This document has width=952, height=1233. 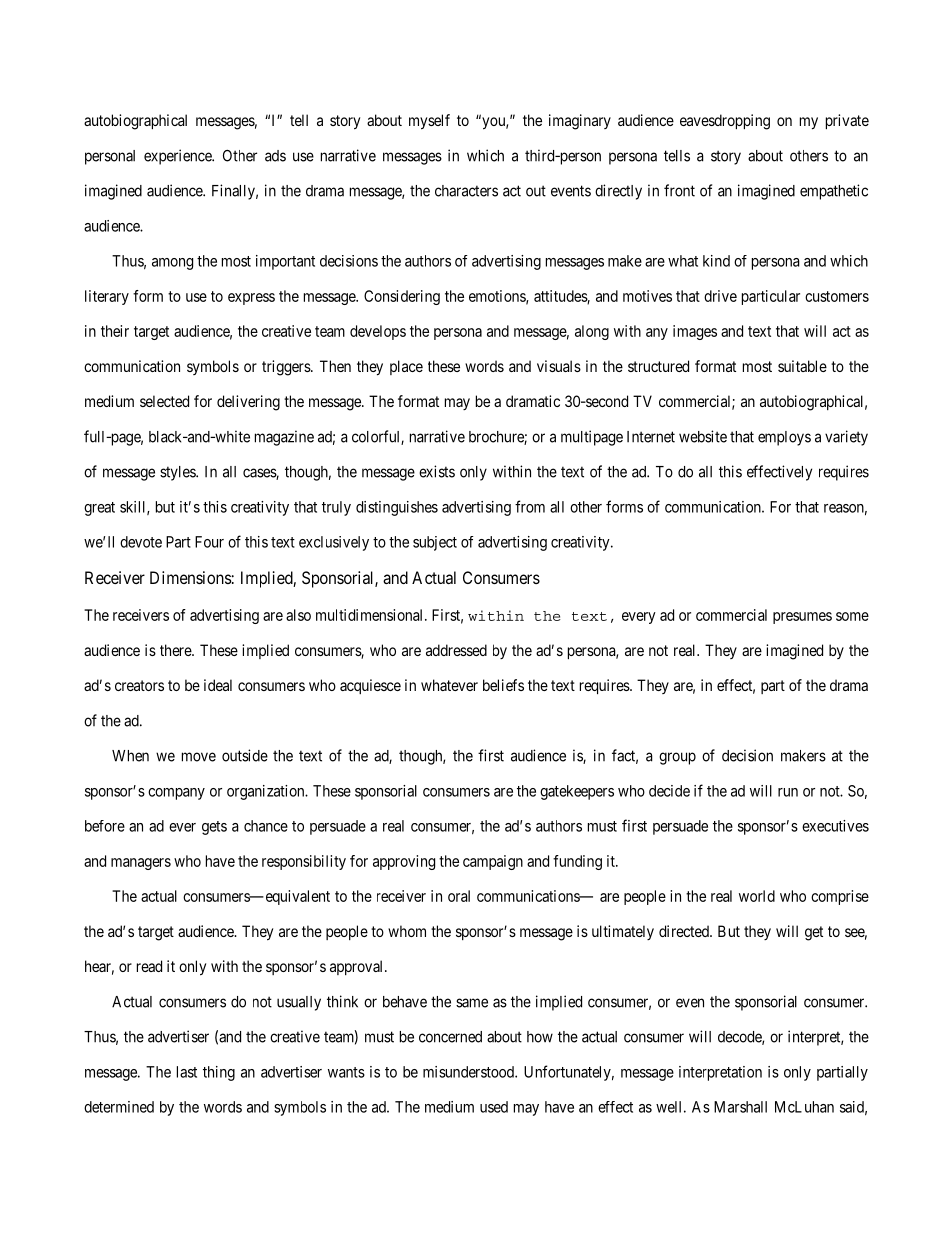 What do you see at coordinates (466, 191) in the document?
I see `characters` at bounding box center [466, 191].
